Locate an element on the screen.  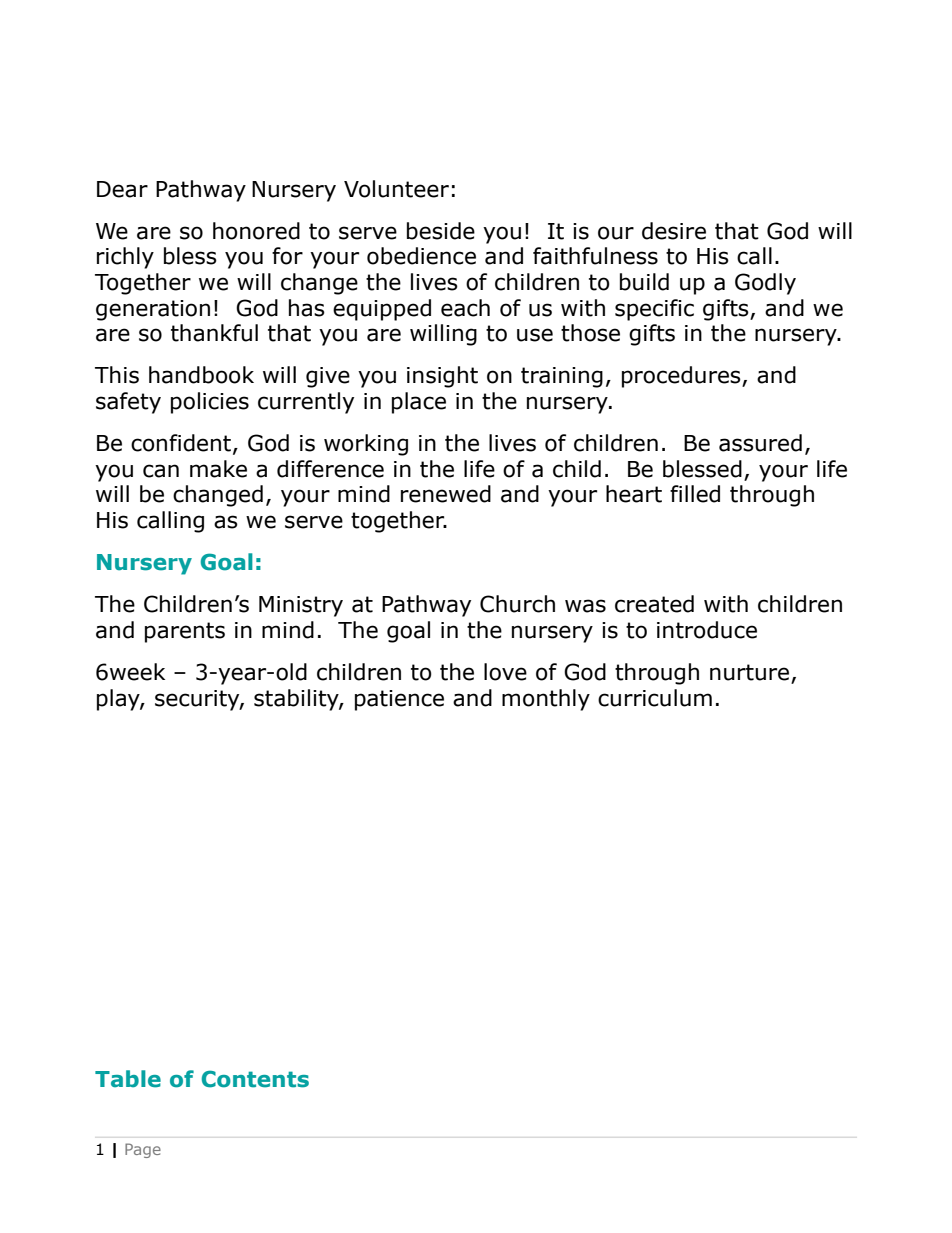
policies is located at coordinates (210, 403).
